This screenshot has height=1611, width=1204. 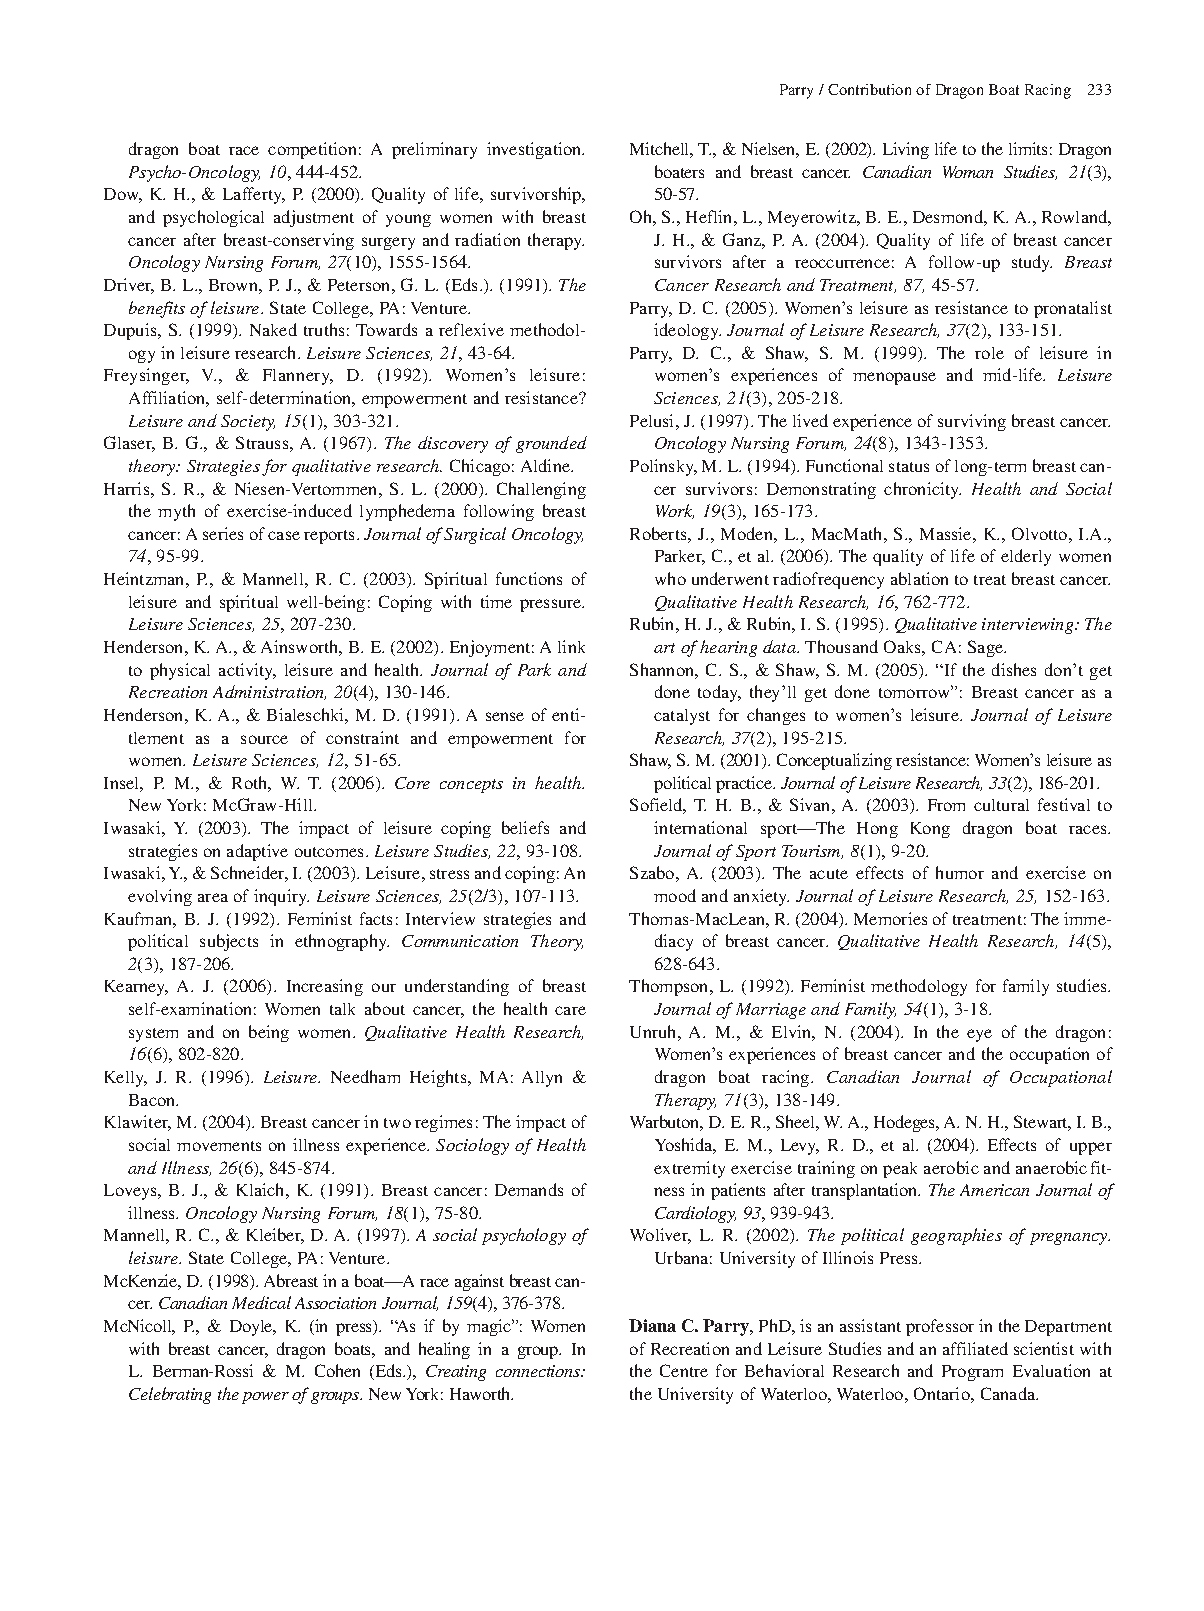 What do you see at coordinates (312, 150) in the screenshot?
I see `competition` at bounding box center [312, 150].
